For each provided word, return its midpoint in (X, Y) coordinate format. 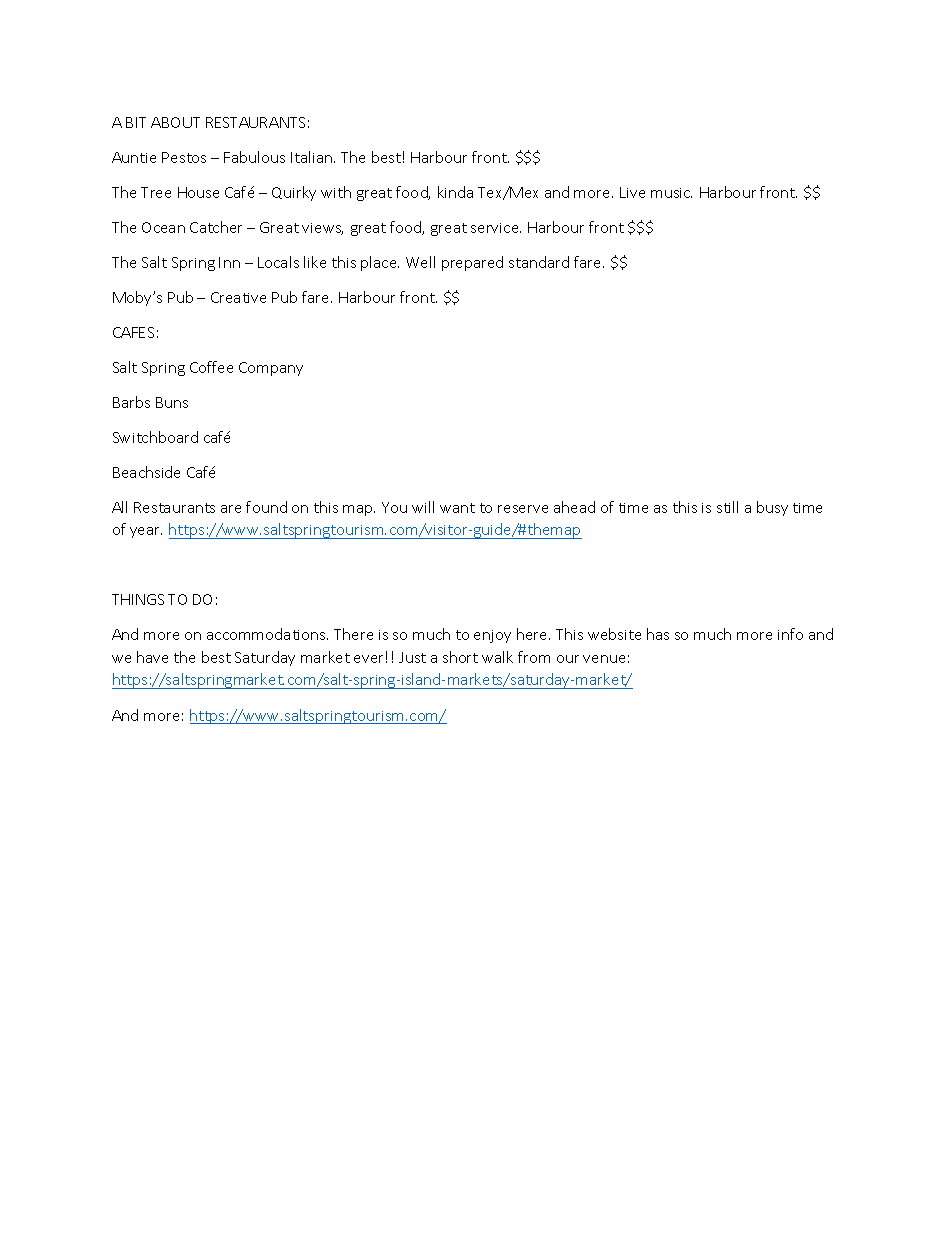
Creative (238, 297)
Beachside (146, 472)
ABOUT (175, 122)
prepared (472, 263)
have (152, 657)
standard (539, 262)
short (460, 657)
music (671, 193)
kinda (455, 192)
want (457, 508)
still (727, 507)
